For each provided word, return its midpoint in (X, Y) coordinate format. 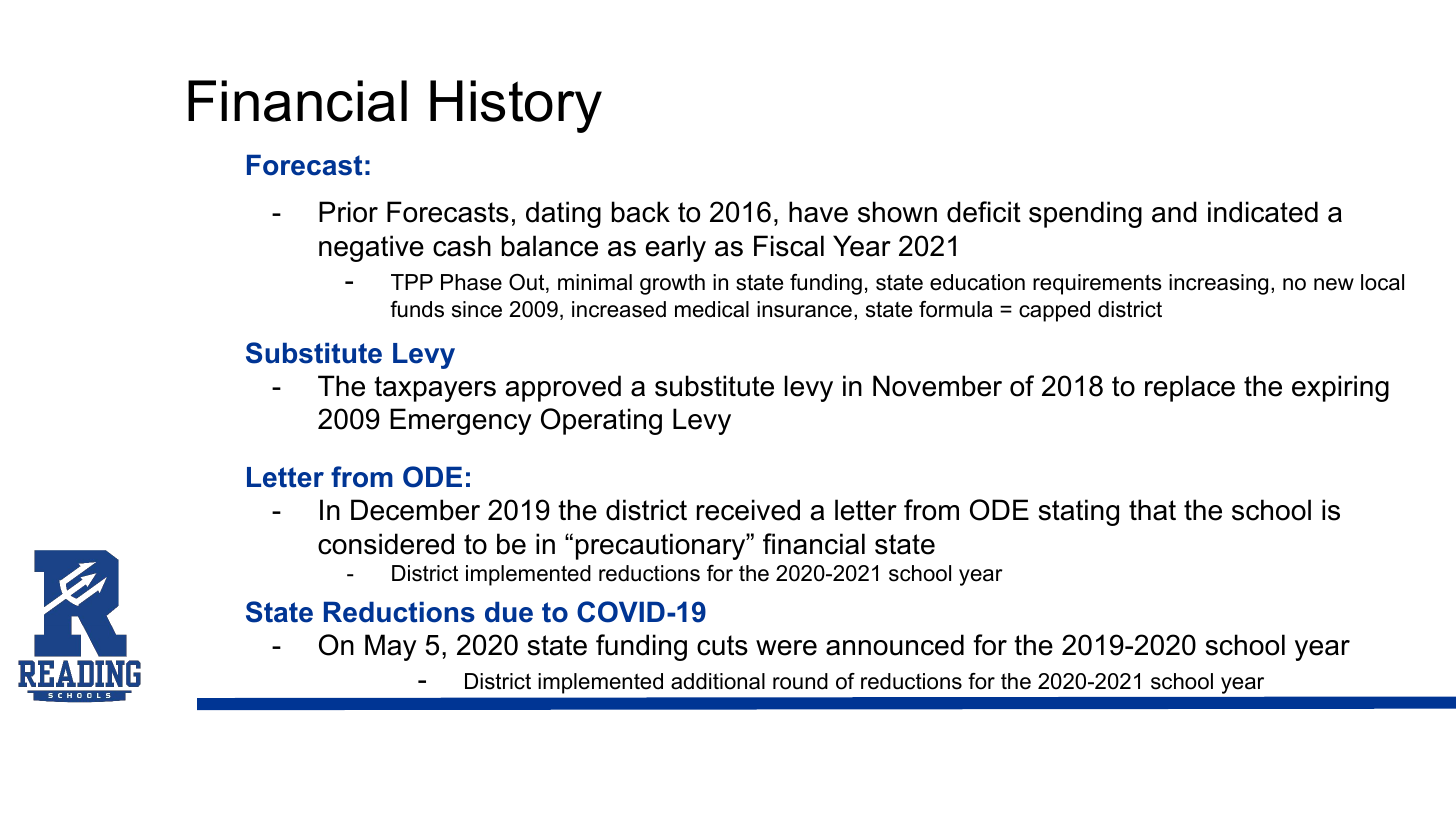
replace (1190, 388)
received (748, 510)
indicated (1263, 212)
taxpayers (435, 389)
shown (897, 212)
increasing (1218, 284)
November (937, 386)
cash (462, 246)
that (1152, 510)
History (516, 106)
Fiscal (789, 246)
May (390, 647)
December (415, 510)
